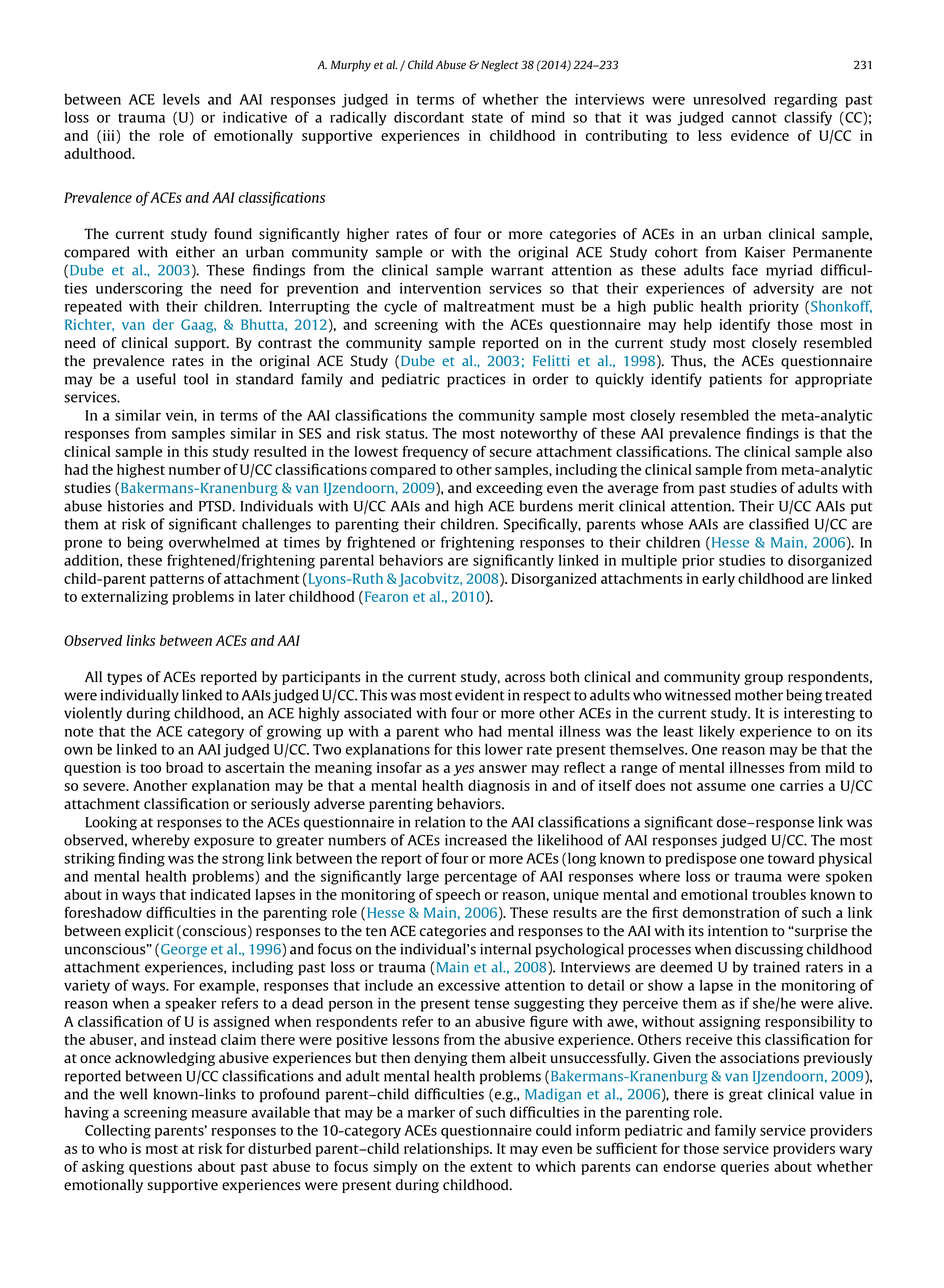  Describe the element at coordinates (779, 894) in the screenshot. I see `troubles` at that location.
